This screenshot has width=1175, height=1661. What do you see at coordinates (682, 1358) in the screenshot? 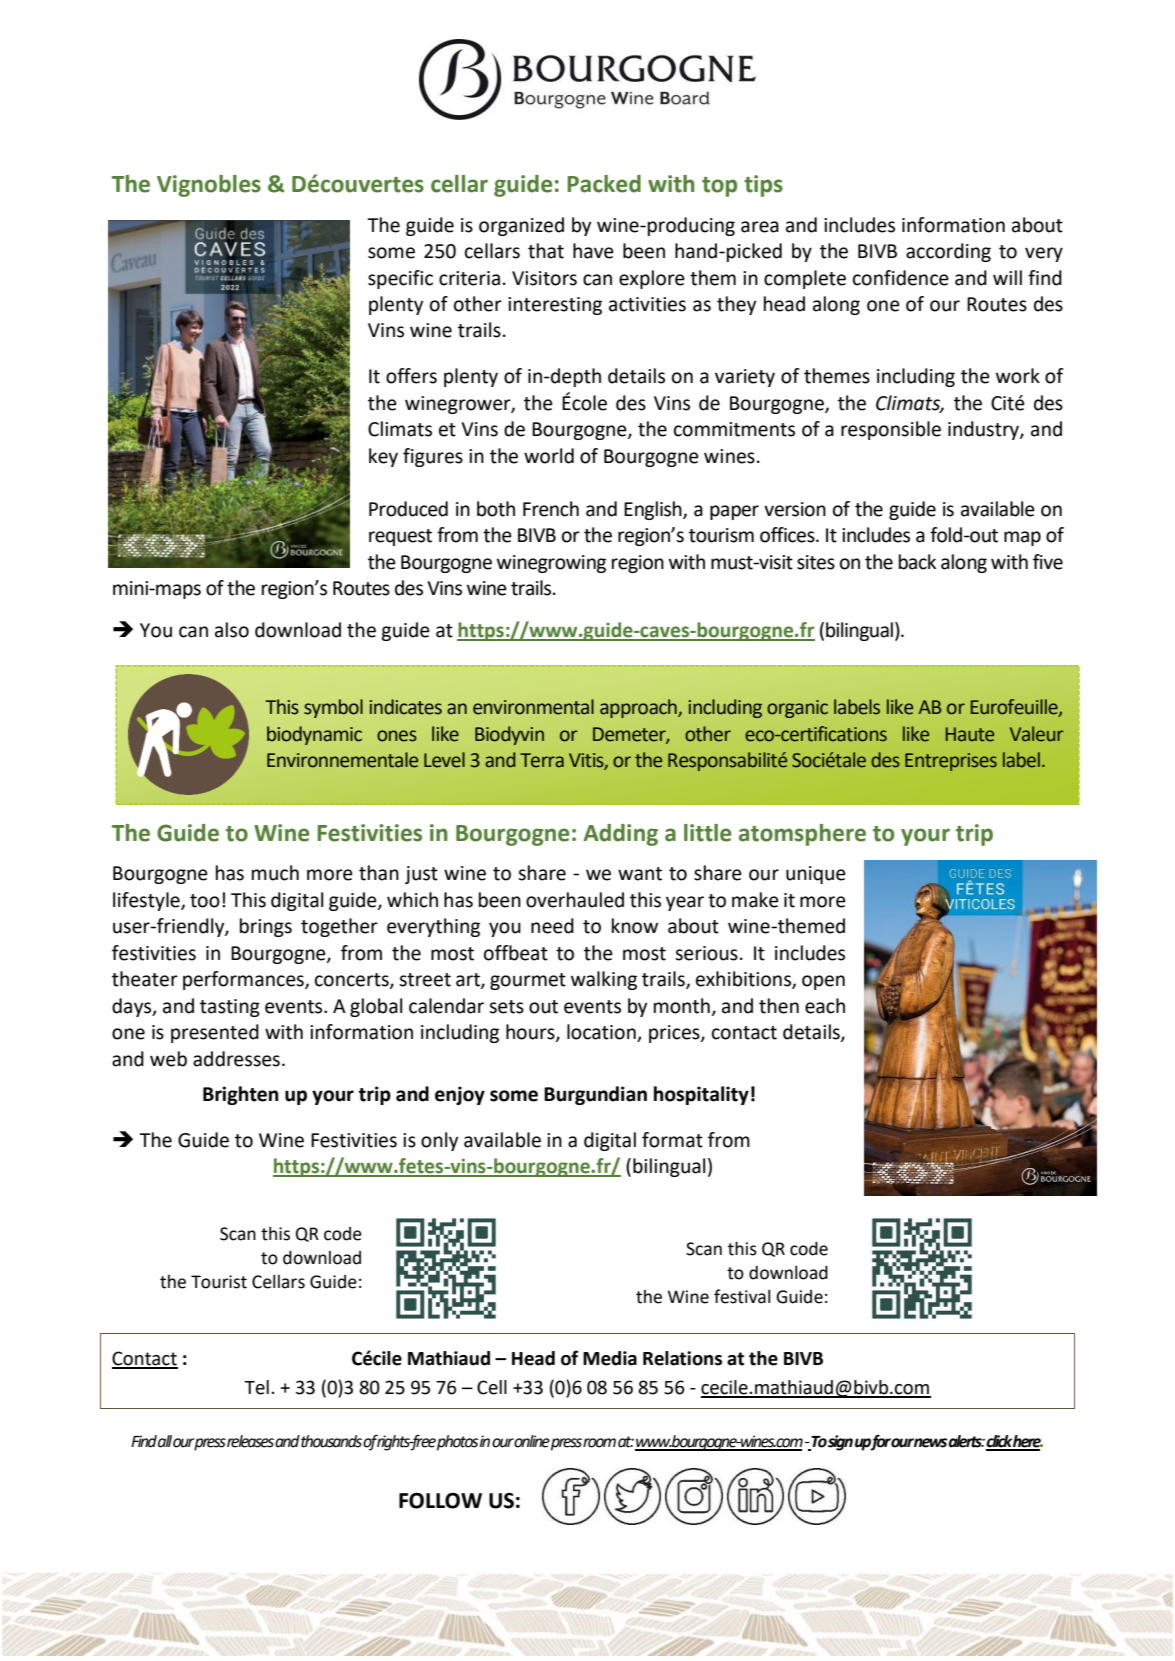
I see `Relations` at bounding box center [682, 1358].
